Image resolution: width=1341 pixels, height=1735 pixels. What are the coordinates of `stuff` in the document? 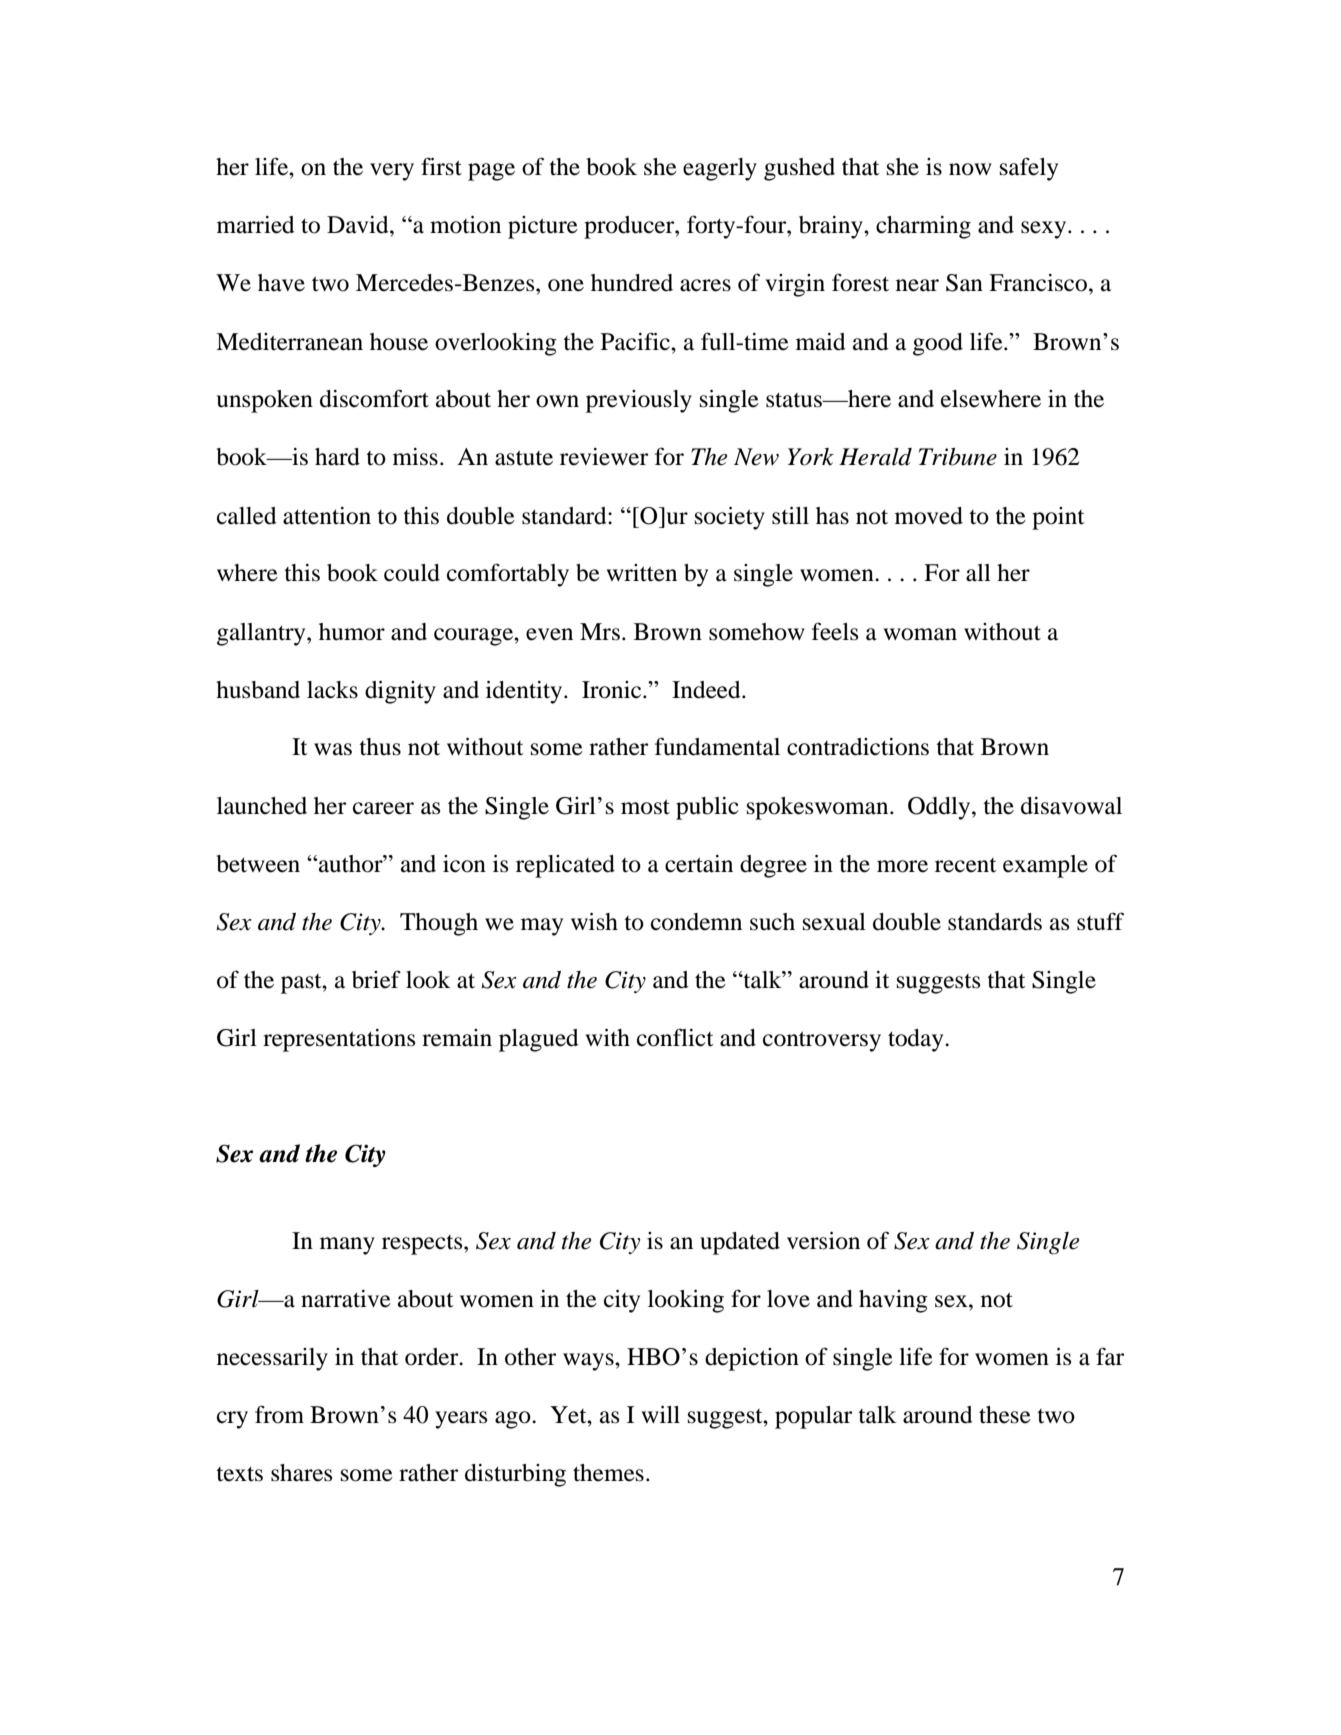 It's located at (1100, 921).
